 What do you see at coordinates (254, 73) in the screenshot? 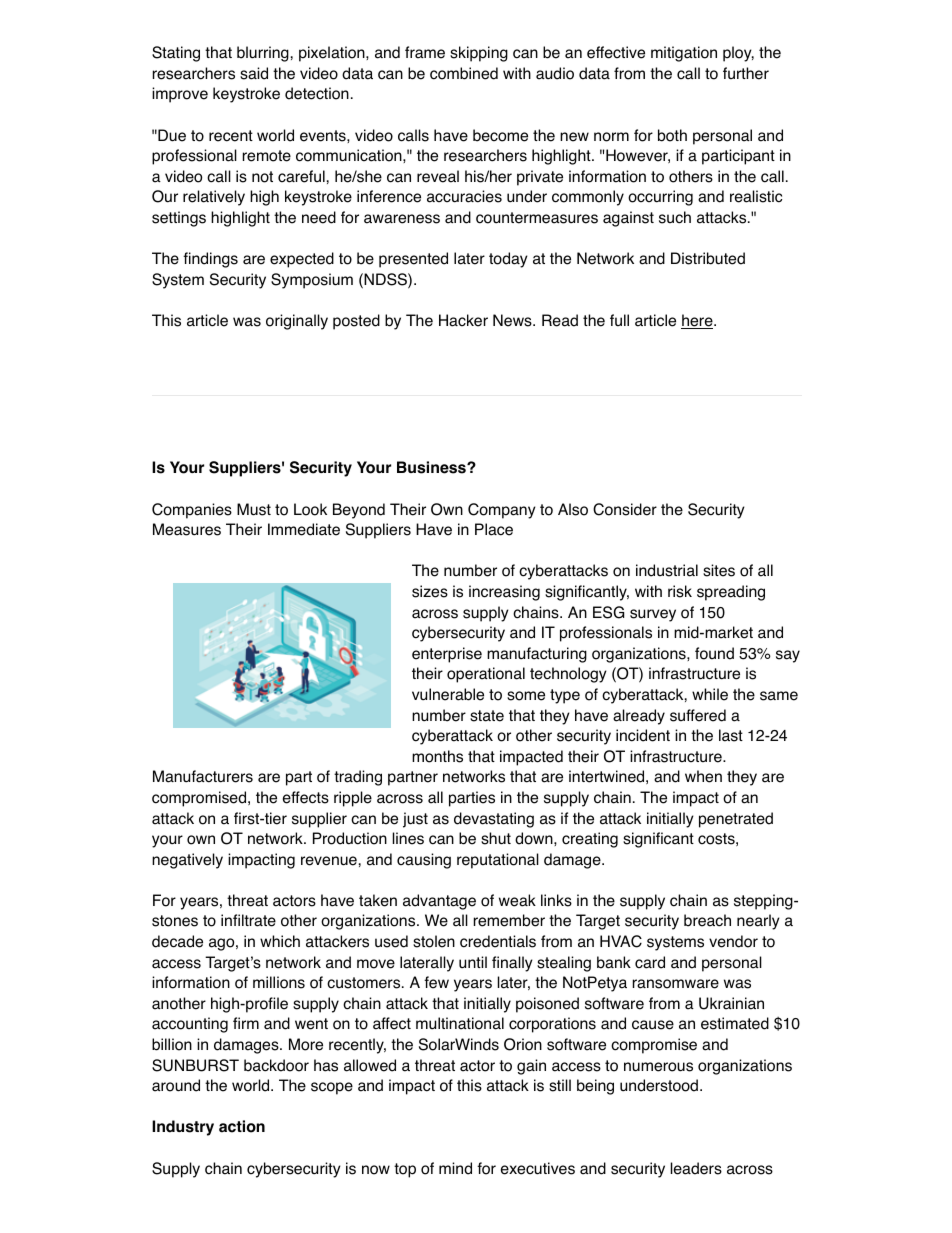
I see `said` at bounding box center [254, 73].
